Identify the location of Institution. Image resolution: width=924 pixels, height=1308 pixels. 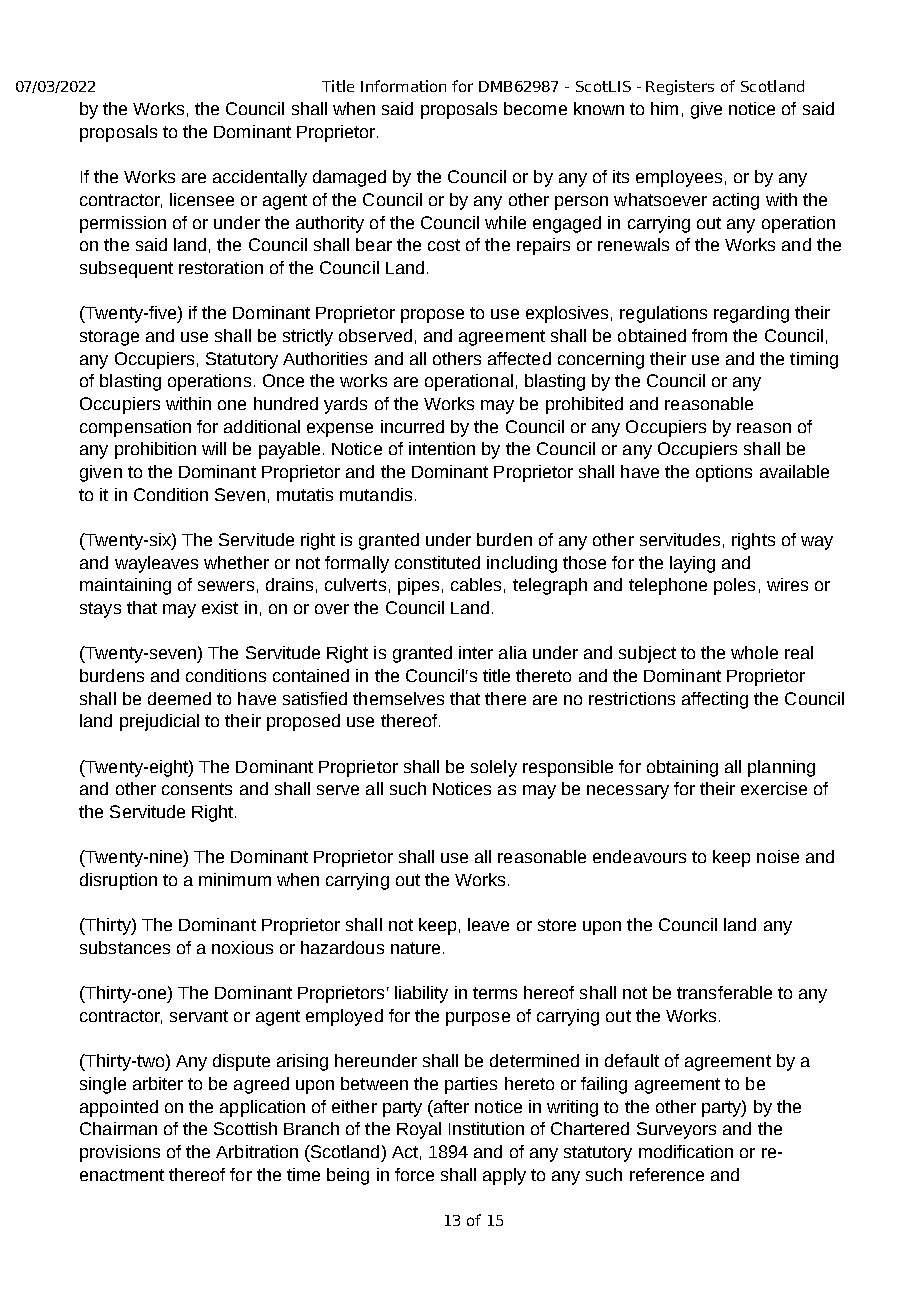
(486, 1128).
